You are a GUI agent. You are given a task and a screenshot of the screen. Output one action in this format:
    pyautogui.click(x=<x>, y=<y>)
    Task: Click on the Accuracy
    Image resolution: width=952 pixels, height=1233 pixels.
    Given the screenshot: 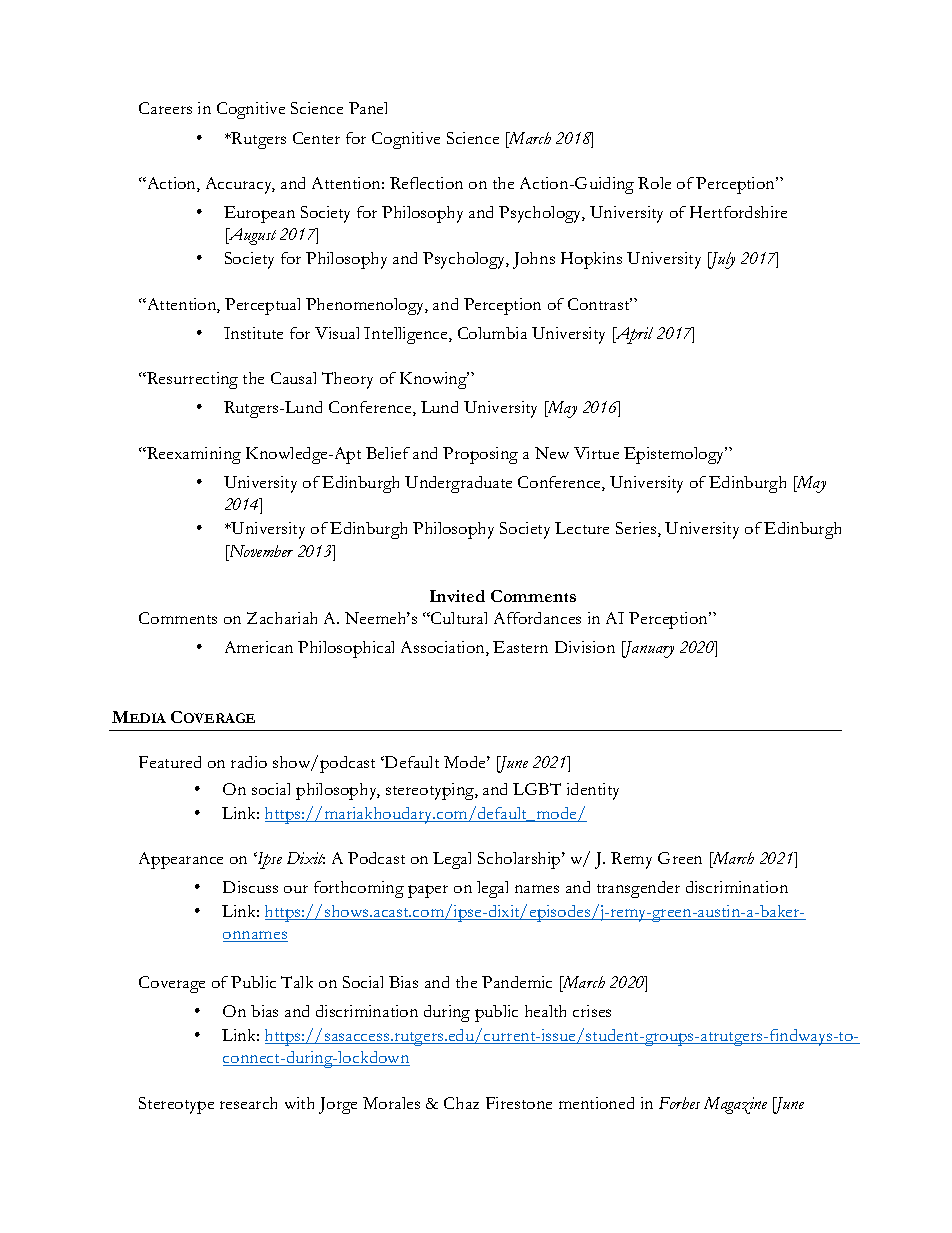 What is the action you would take?
    pyautogui.click(x=240, y=185)
